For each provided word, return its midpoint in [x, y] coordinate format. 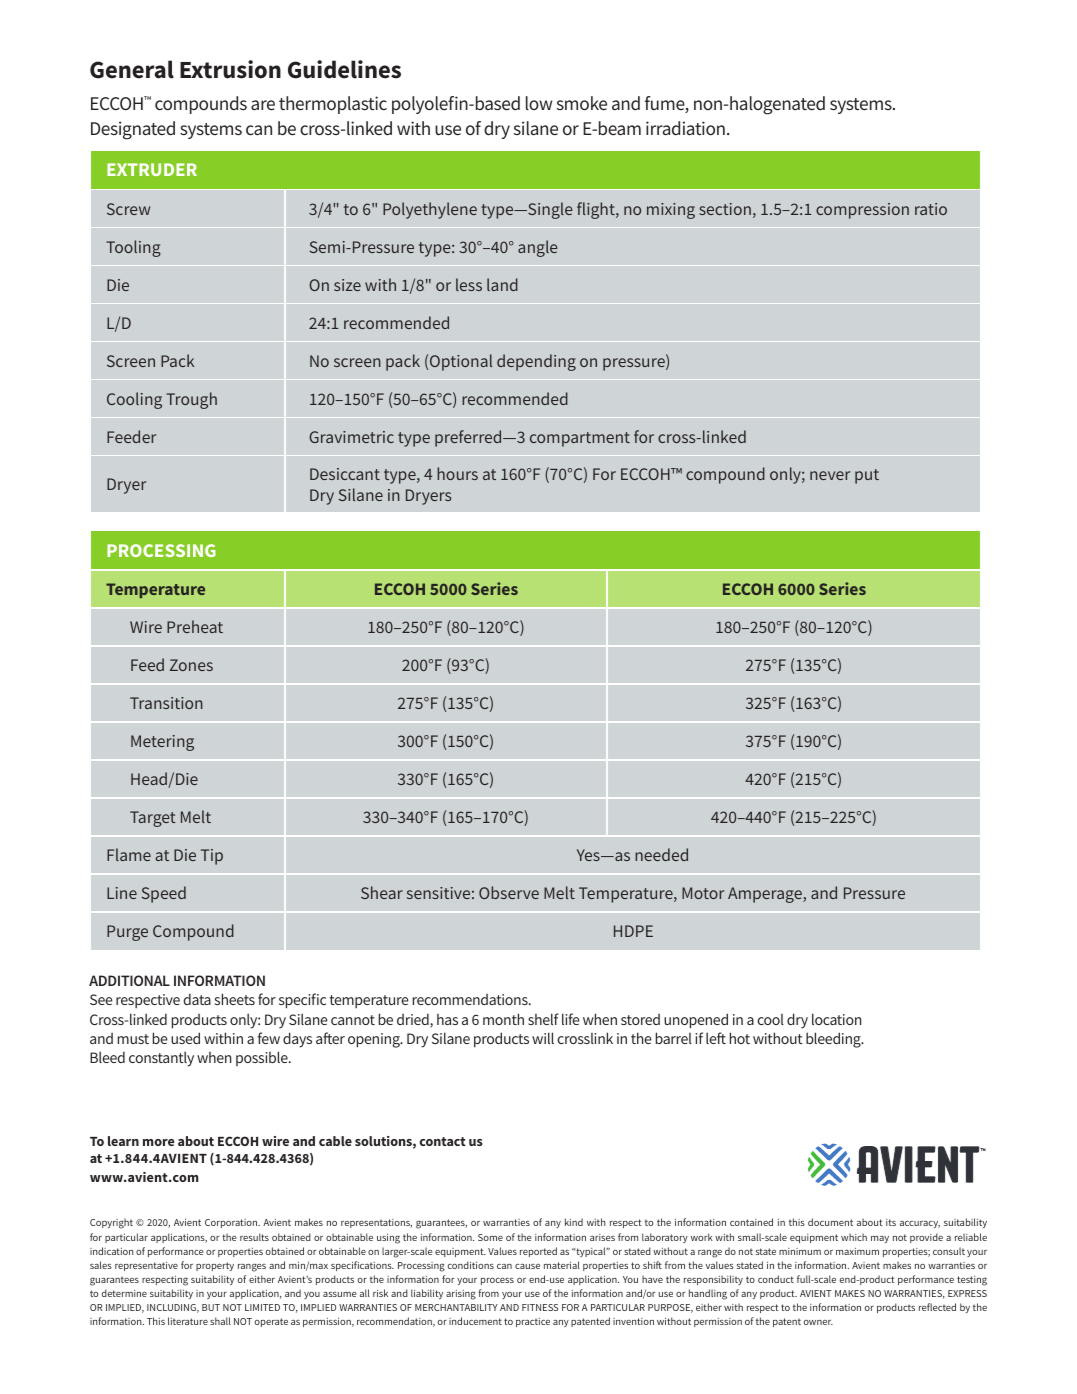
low [539, 103]
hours [457, 473]
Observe [509, 892]
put [867, 476]
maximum [857, 1251]
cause [527, 1266]
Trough [191, 400]
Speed [164, 894]
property [215, 1266]
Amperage [766, 895]
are [263, 105]
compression [862, 211]
